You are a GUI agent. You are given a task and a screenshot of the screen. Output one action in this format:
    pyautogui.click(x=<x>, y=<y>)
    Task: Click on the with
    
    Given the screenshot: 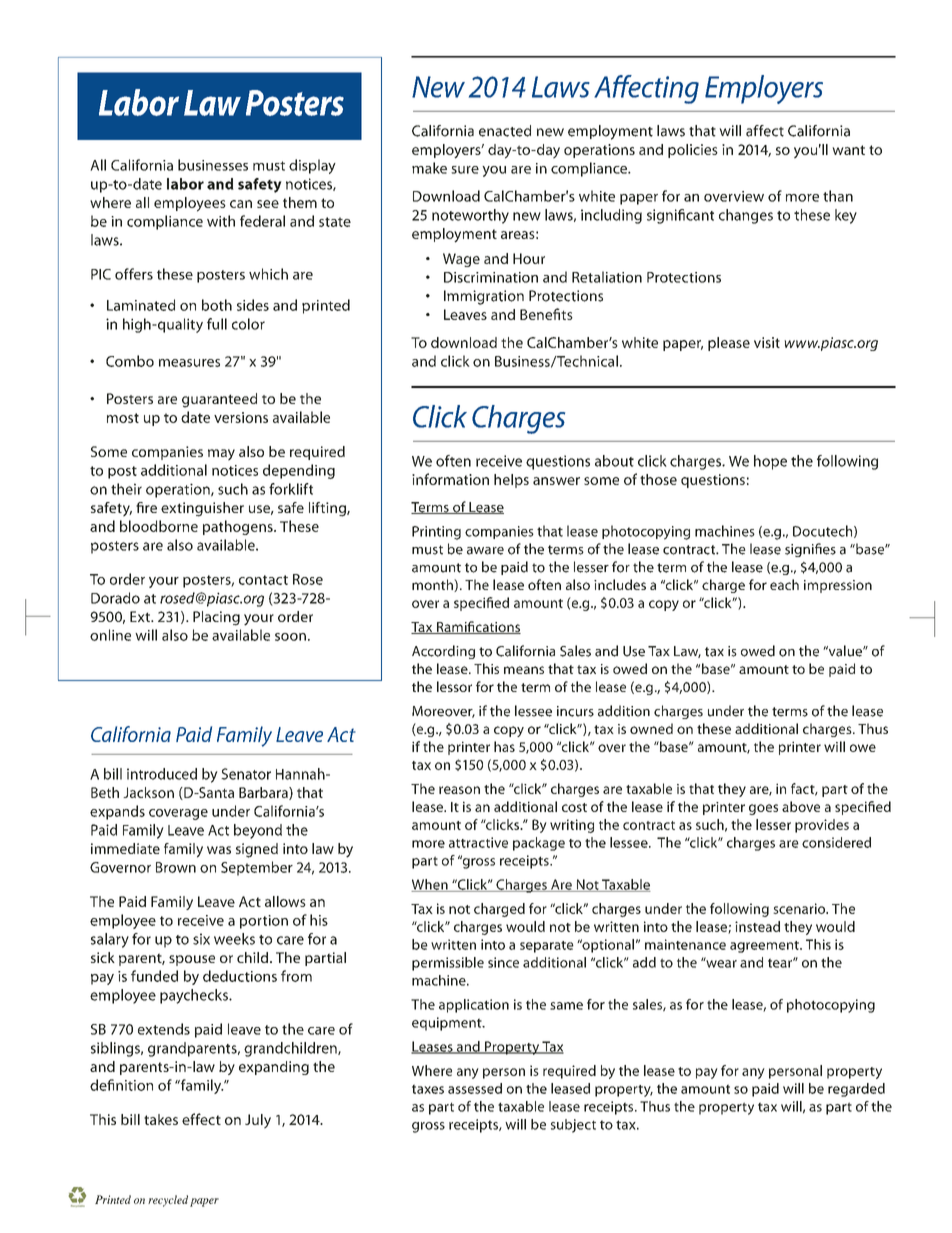 What is the action you would take?
    pyautogui.click(x=221, y=221)
